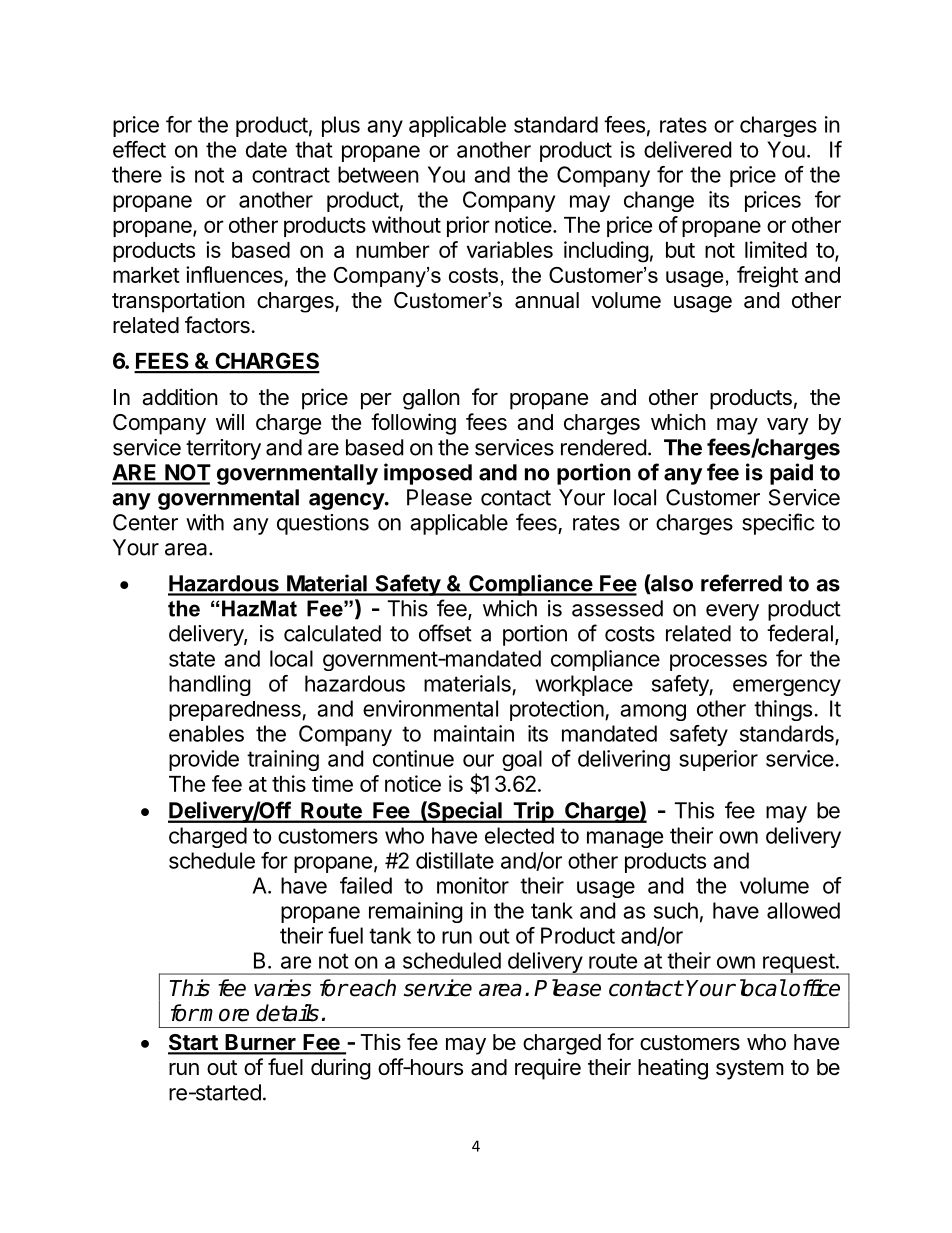 The image size is (952, 1233). I want to click on require, so click(548, 1069).
